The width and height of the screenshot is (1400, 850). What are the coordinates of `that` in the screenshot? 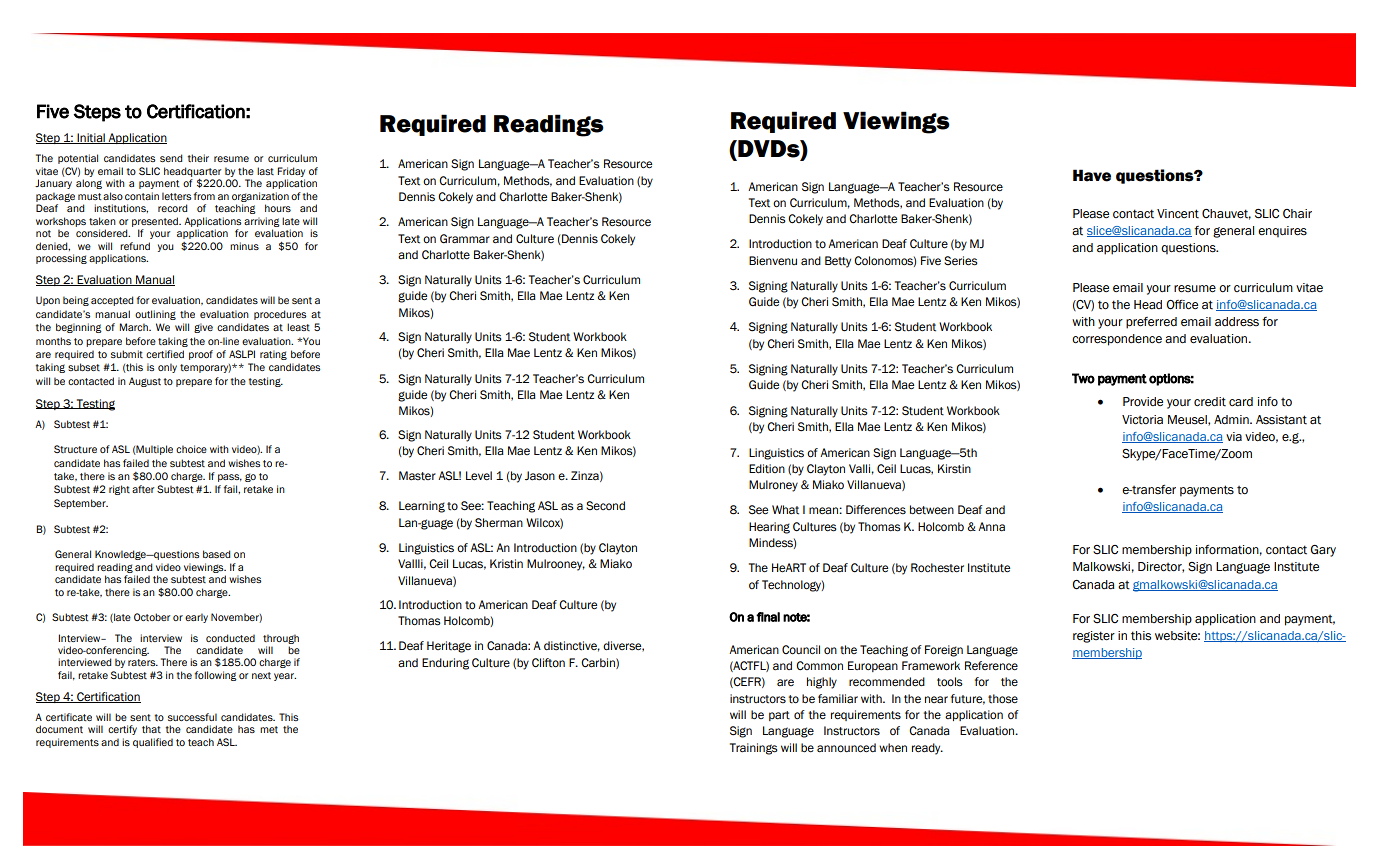 It's located at (151, 729).
